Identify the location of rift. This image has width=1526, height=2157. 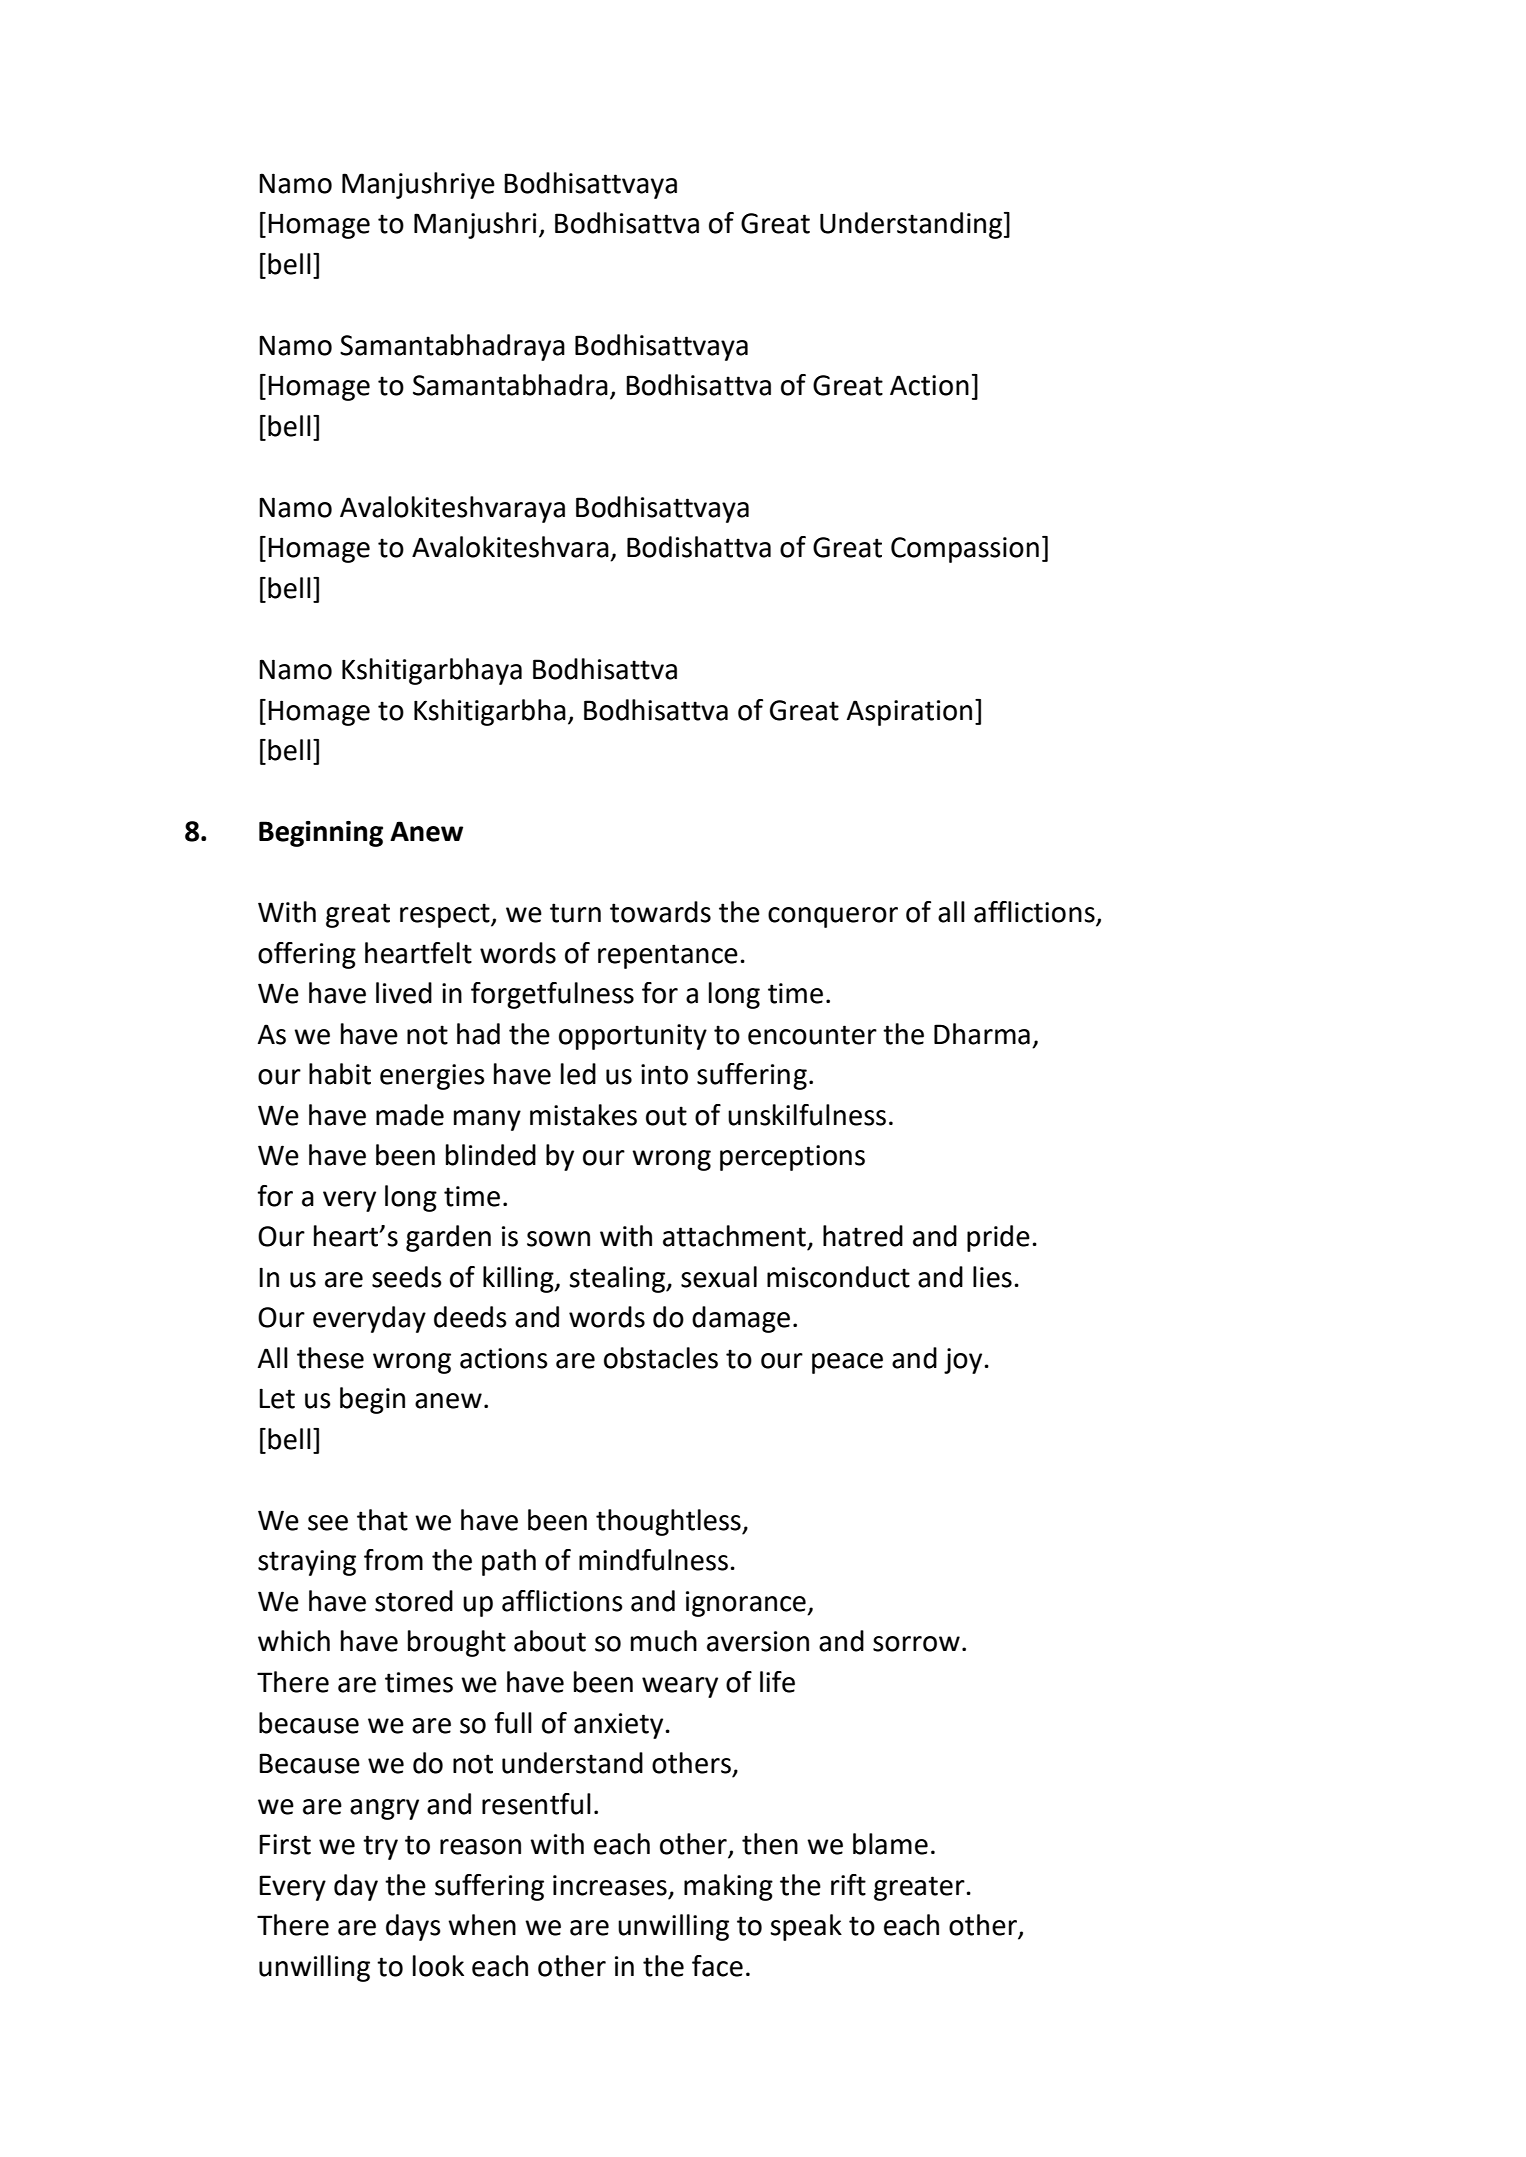
(848, 1885).
